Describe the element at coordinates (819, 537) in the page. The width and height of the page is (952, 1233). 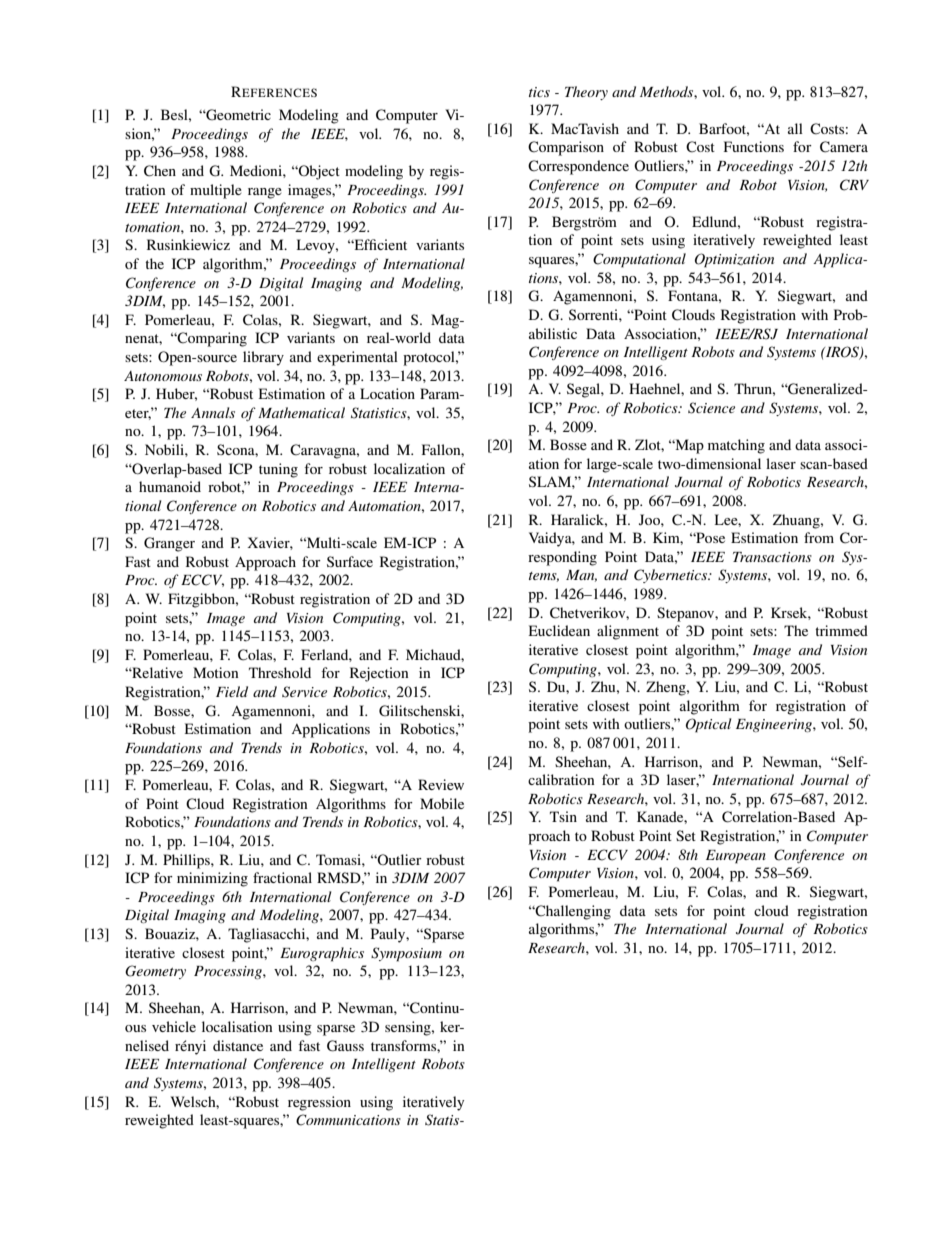
I see `from` at that location.
